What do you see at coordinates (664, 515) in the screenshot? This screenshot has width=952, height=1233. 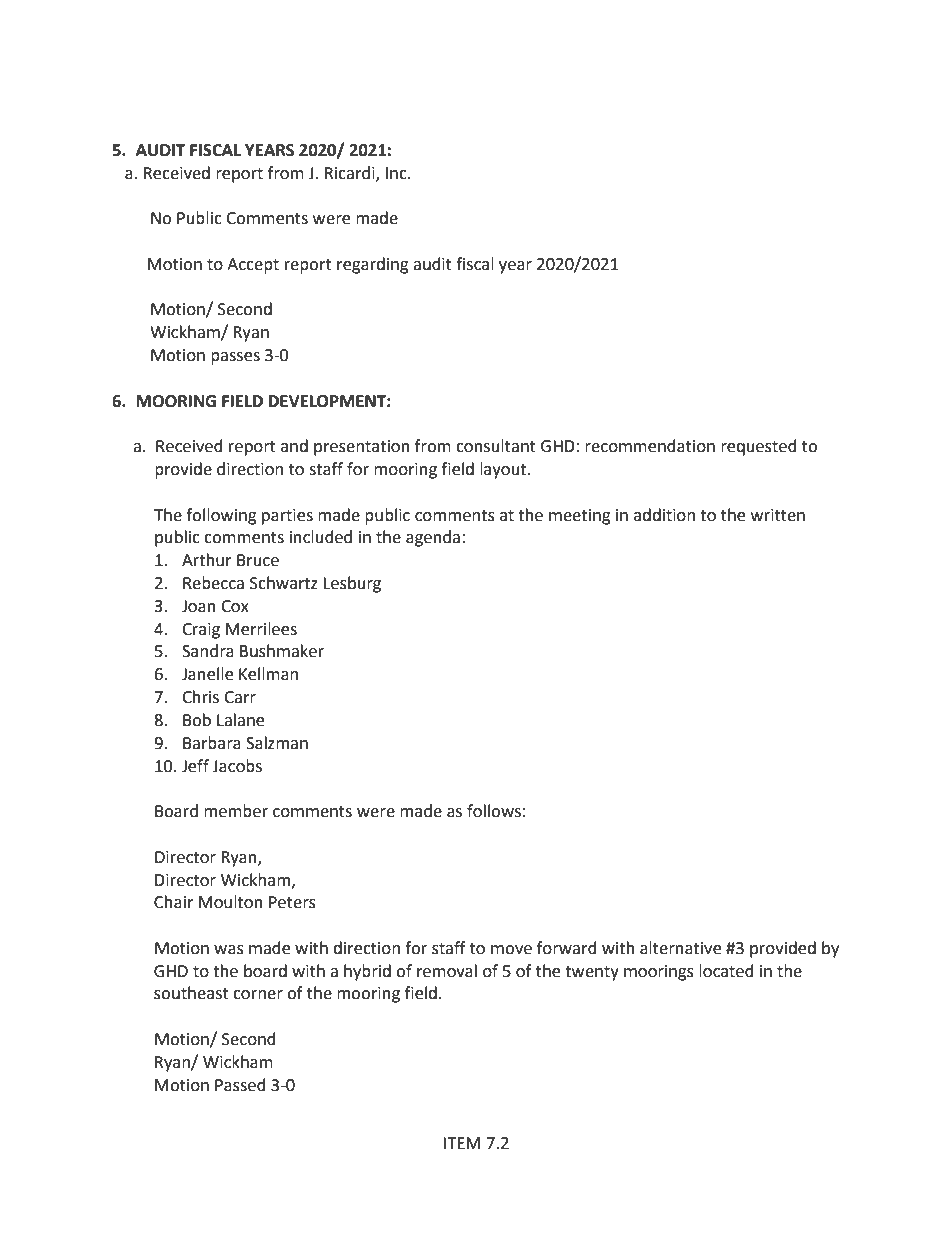 I see `addition` at bounding box center [664, 515].
